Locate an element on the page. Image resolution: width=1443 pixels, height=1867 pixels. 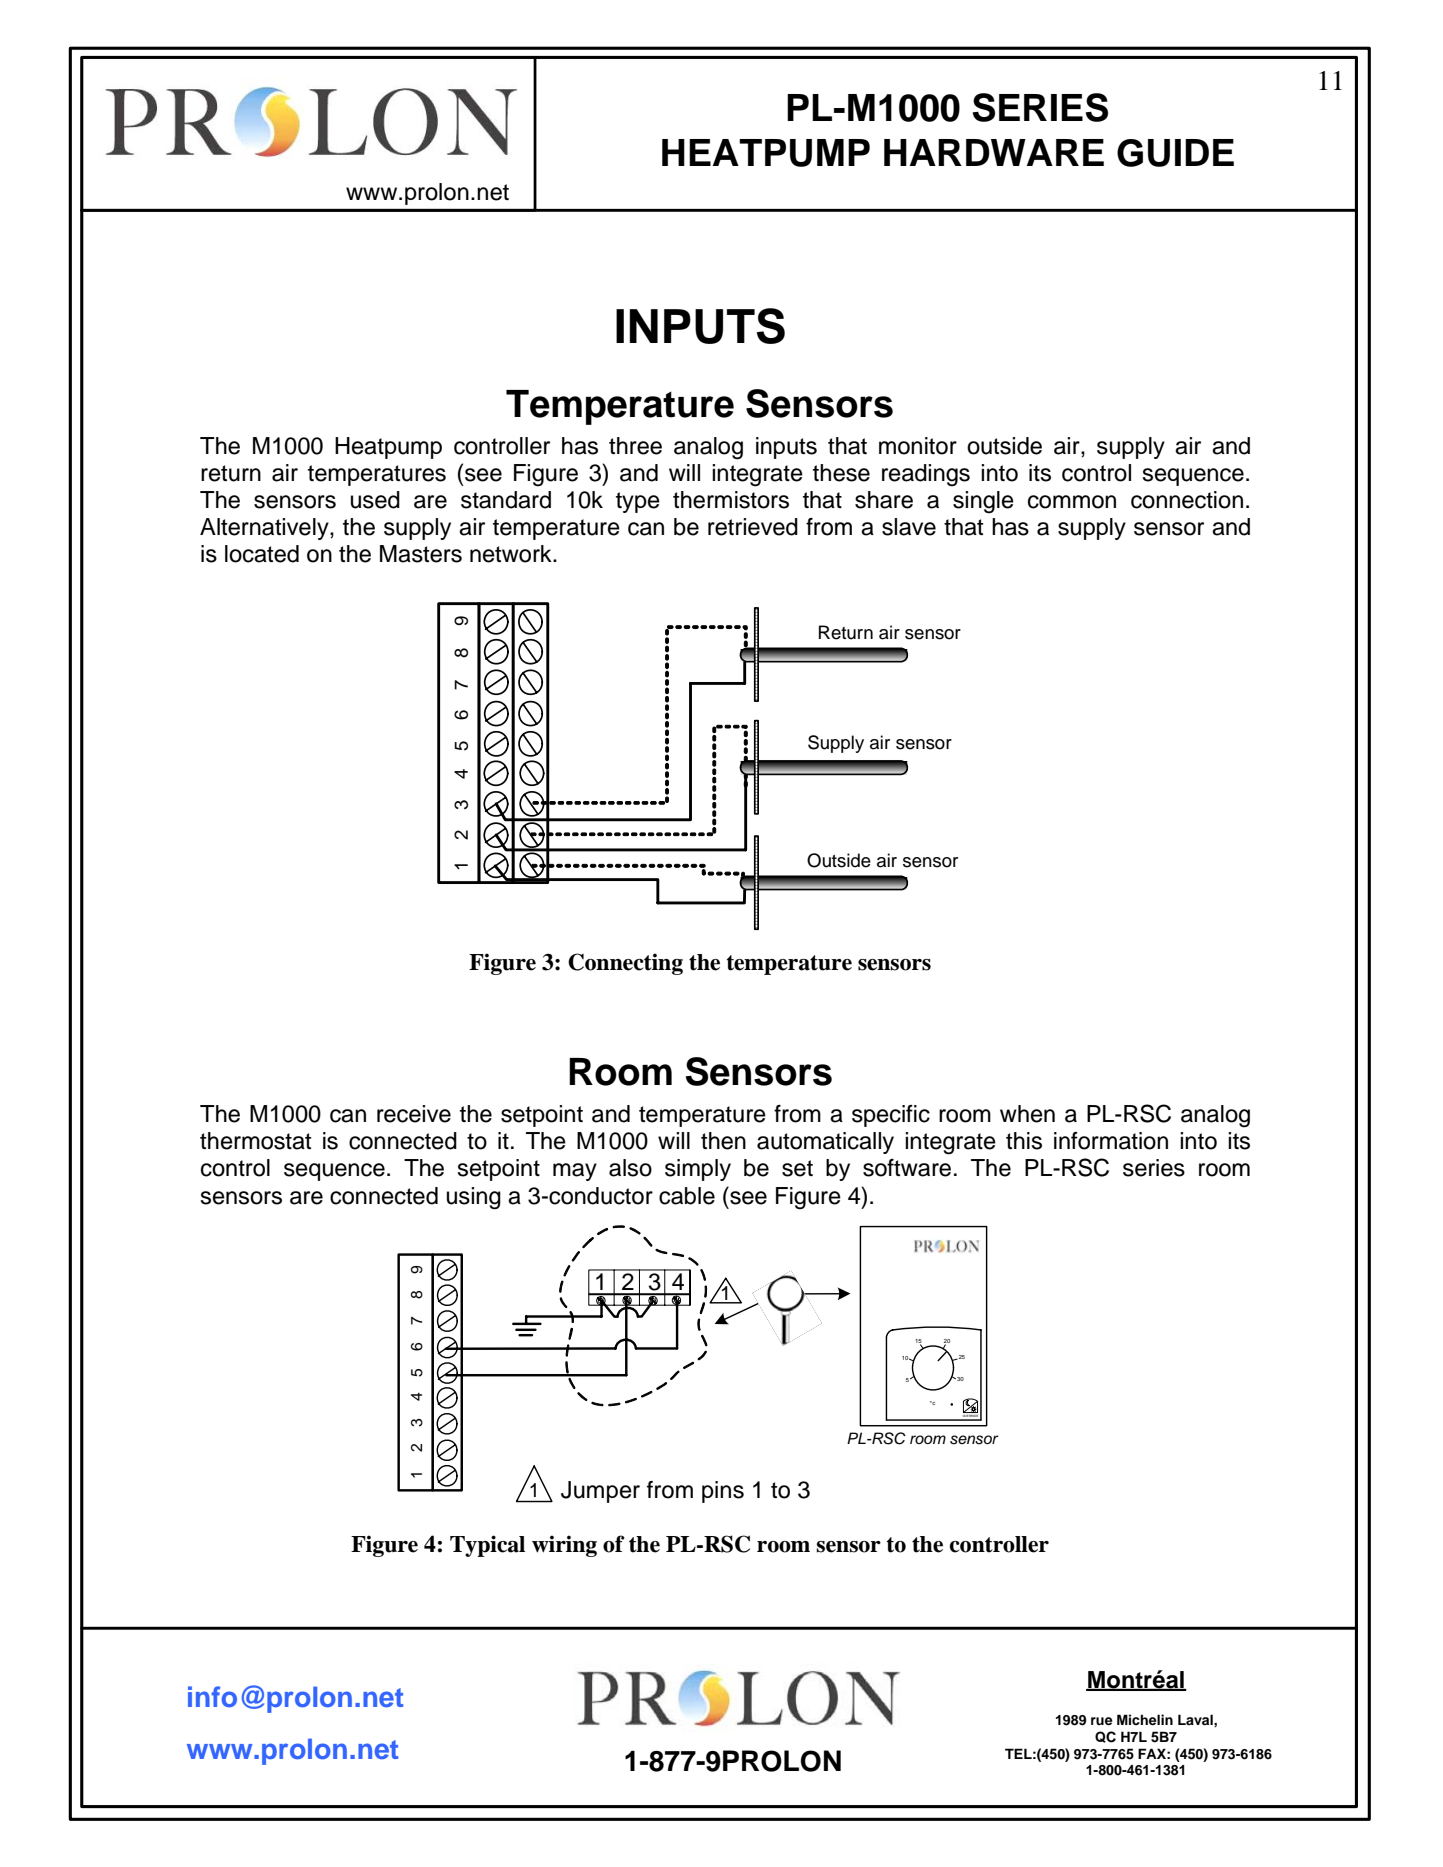
cable is located at coordinates (687, 1196).
